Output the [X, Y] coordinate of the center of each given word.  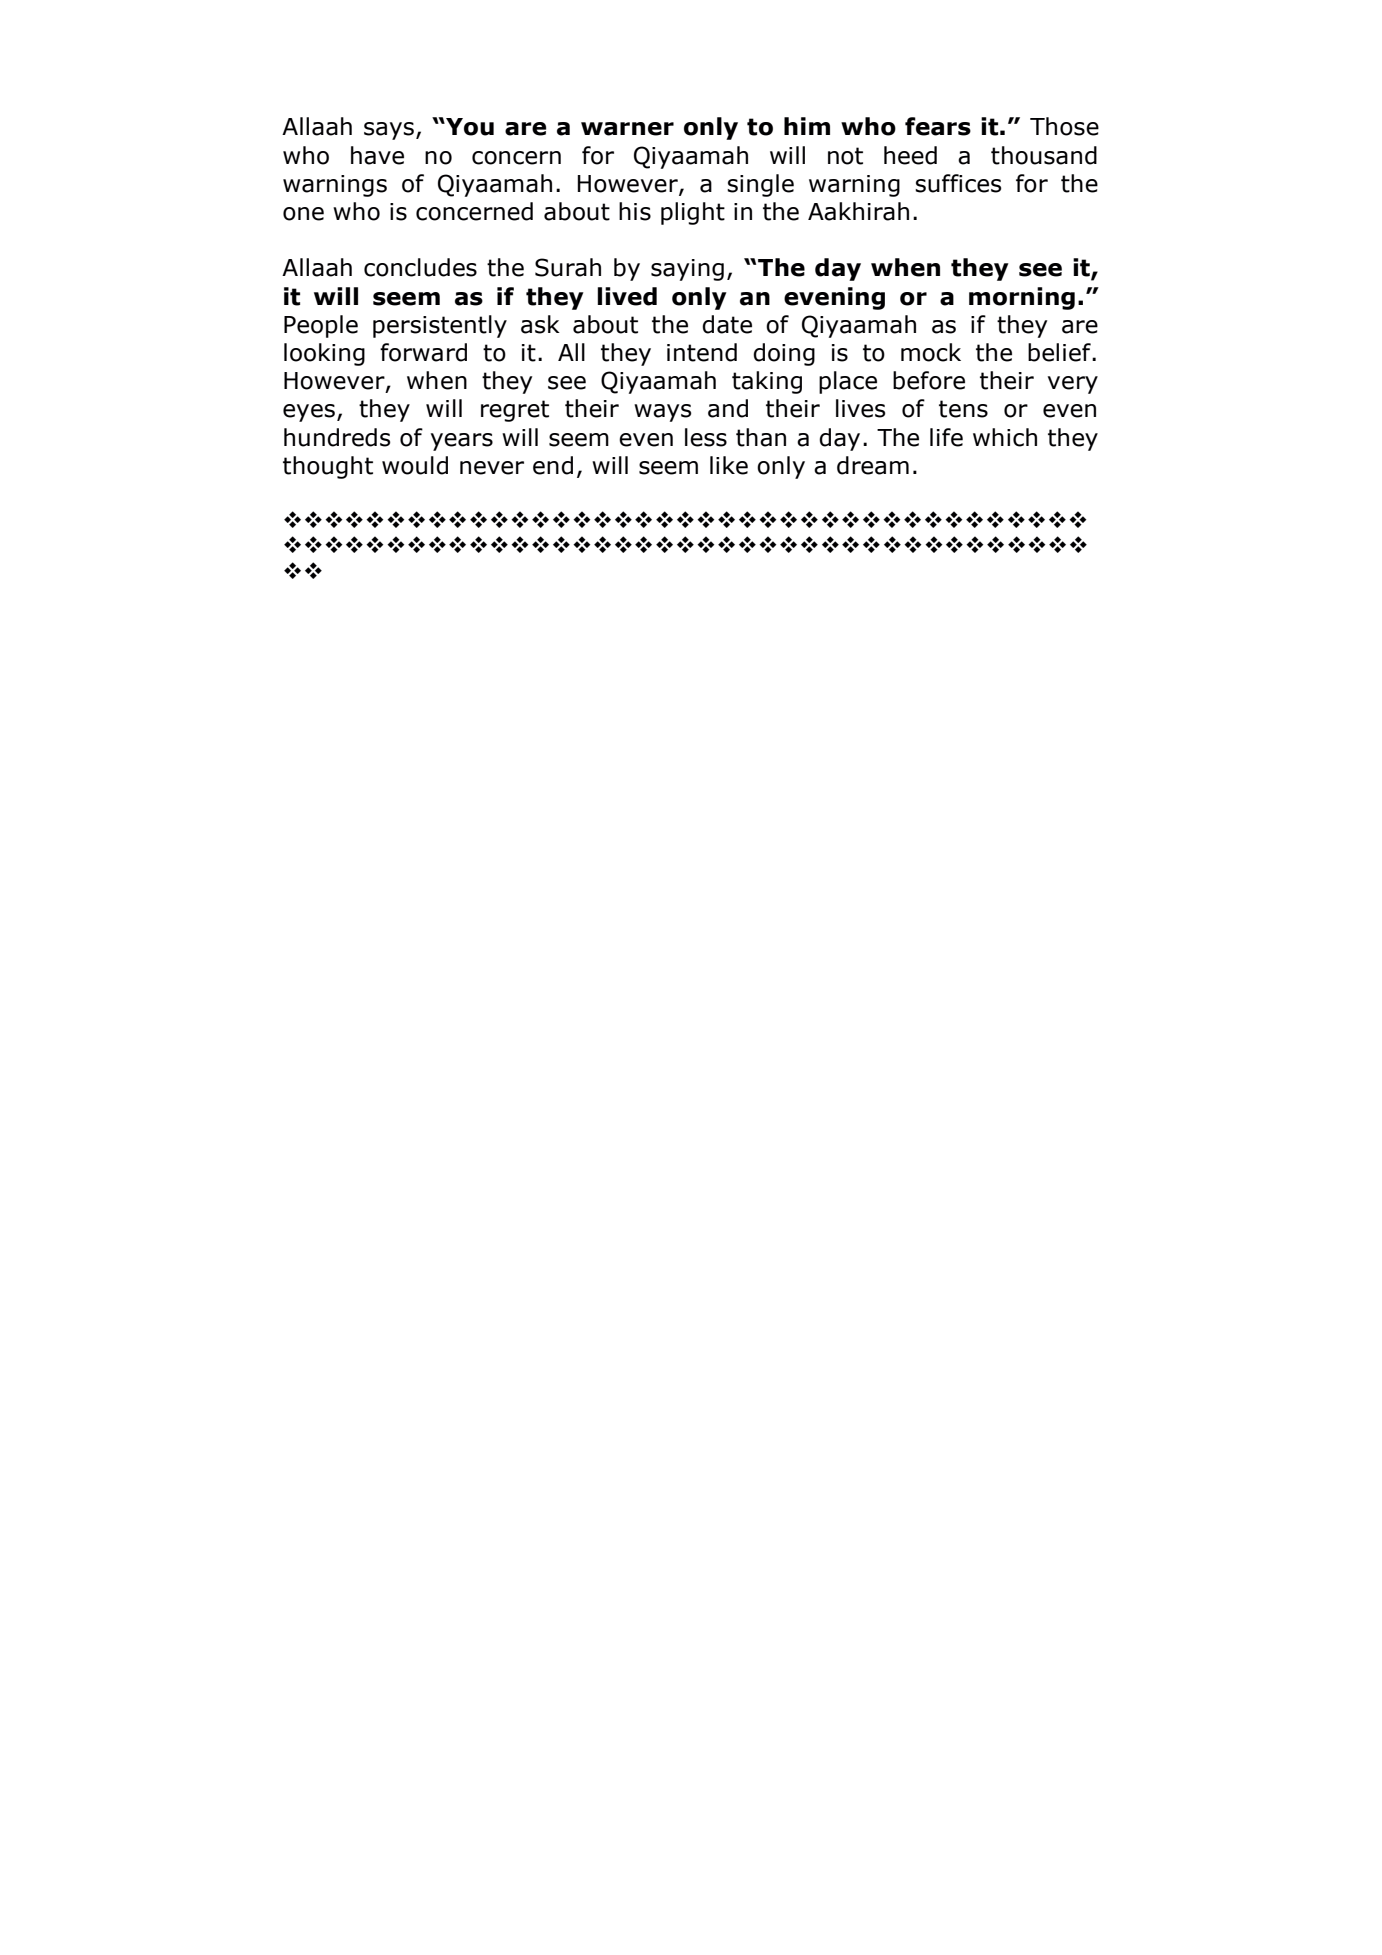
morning [1022, 298]
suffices [958, 183]
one [303, 214]
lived [627, 296]
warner [627, 129]
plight [693, 213]
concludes [420, 267]
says [389, 131]
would [415, 465]
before [929, 380]
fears [938, 126]
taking [767, 382]
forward [423, 352]
